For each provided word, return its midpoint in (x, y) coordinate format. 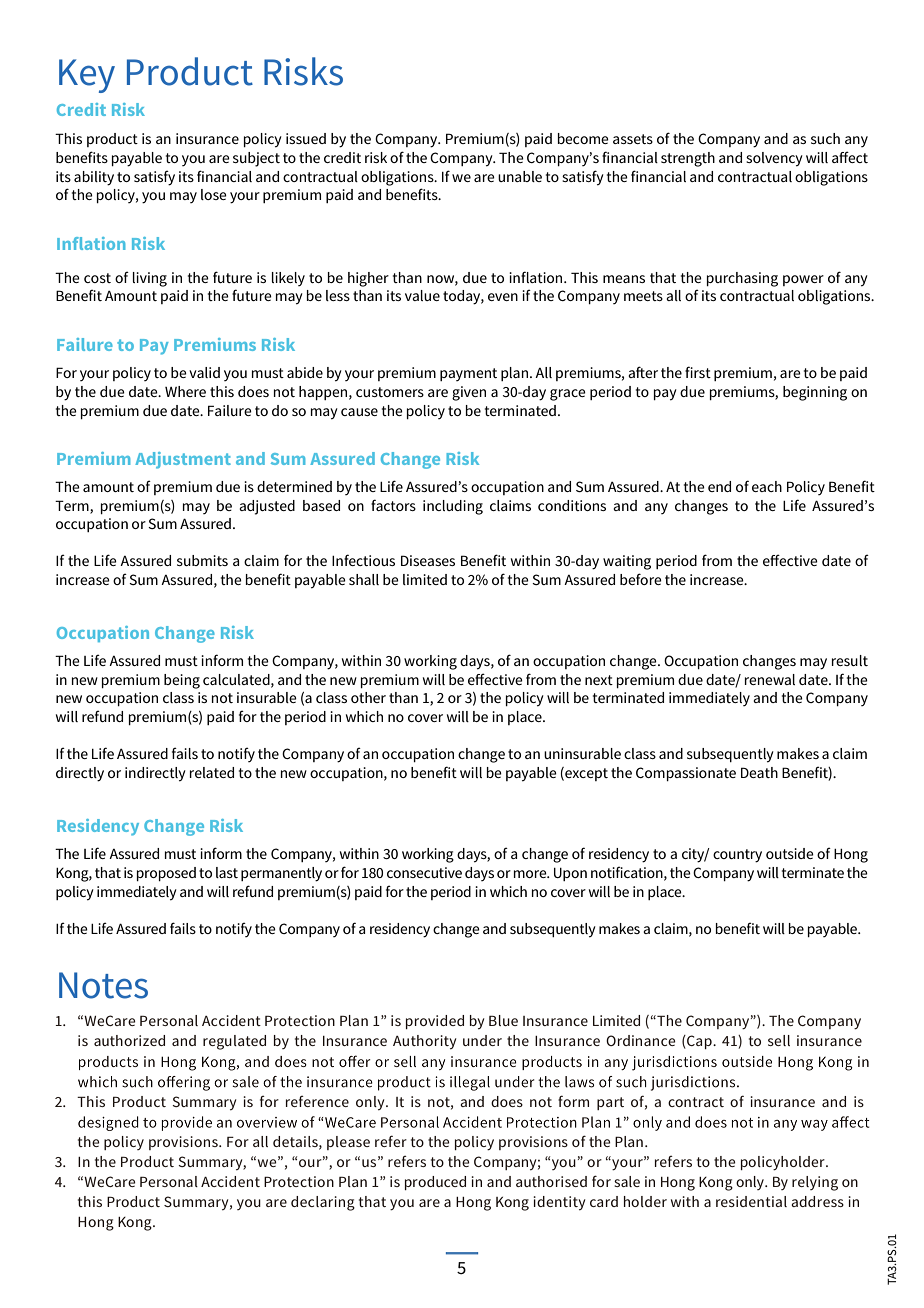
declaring (323, 1203)
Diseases (428, 560)
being (182, 681)
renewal (770, 679)
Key (87, 76)
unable (520, 176)
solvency (774, 159)
